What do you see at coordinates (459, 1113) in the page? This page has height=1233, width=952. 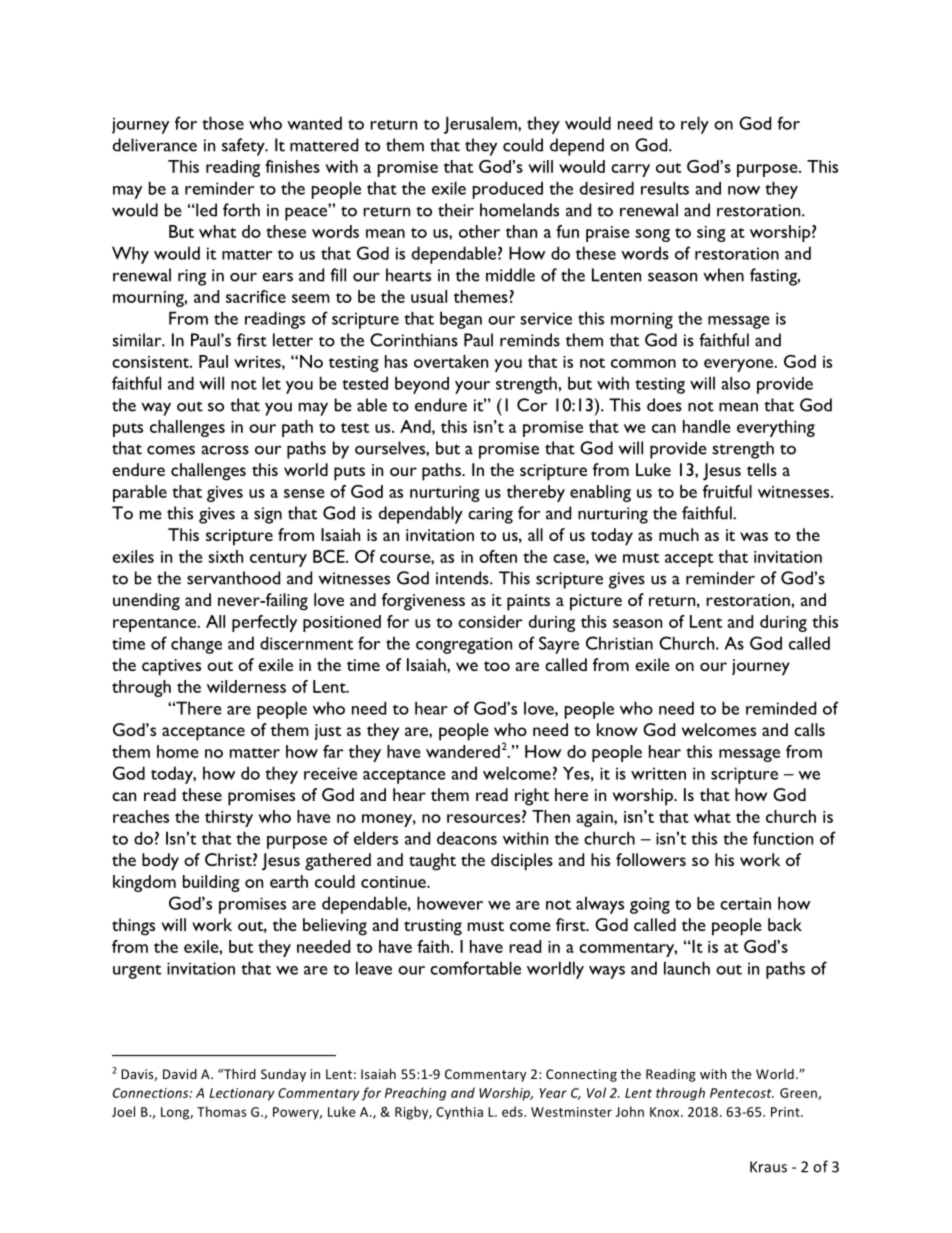 I see `Cynthia` at bounding box center [459, 1113].
